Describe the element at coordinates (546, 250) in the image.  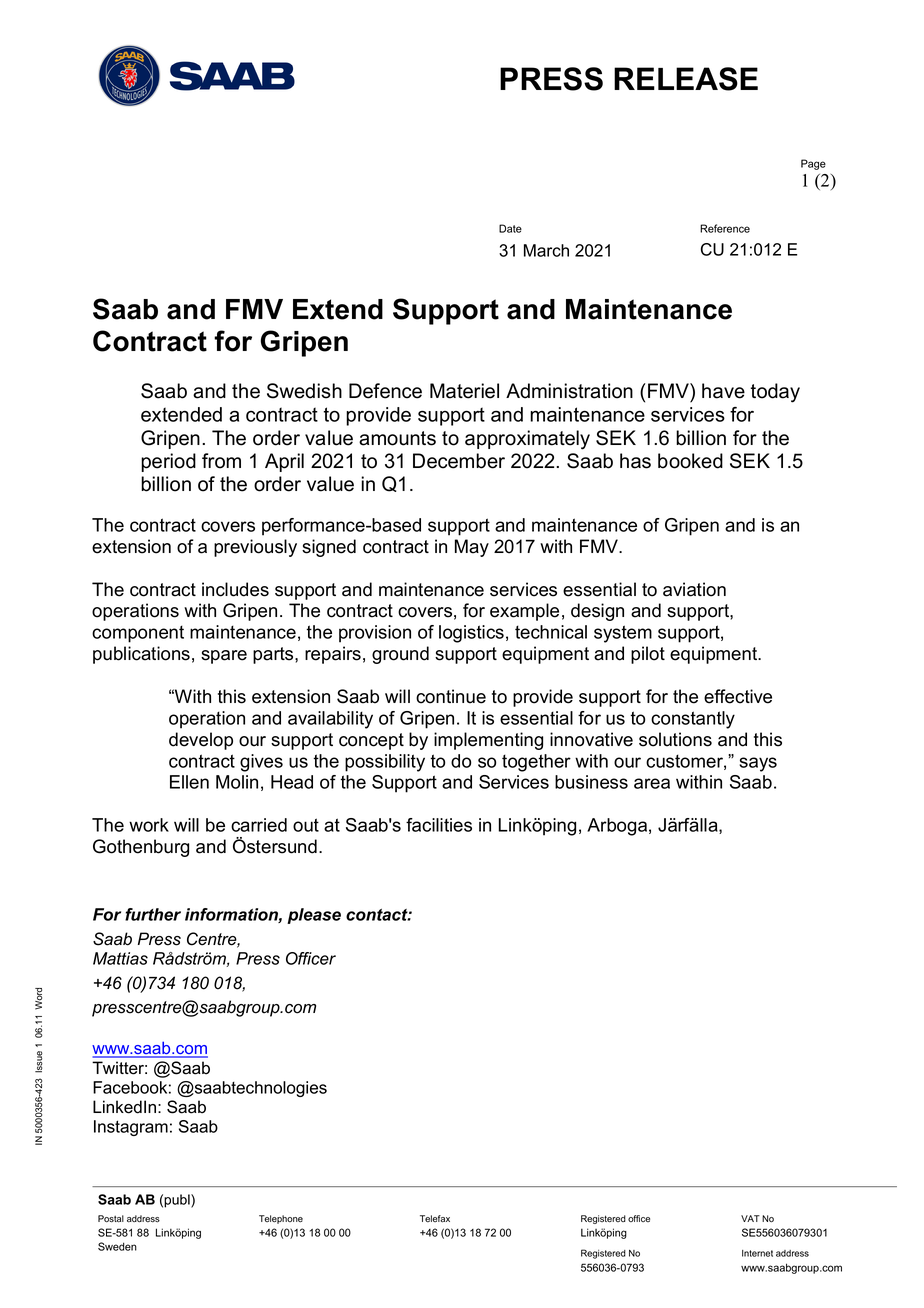
I see `March` at that location.
